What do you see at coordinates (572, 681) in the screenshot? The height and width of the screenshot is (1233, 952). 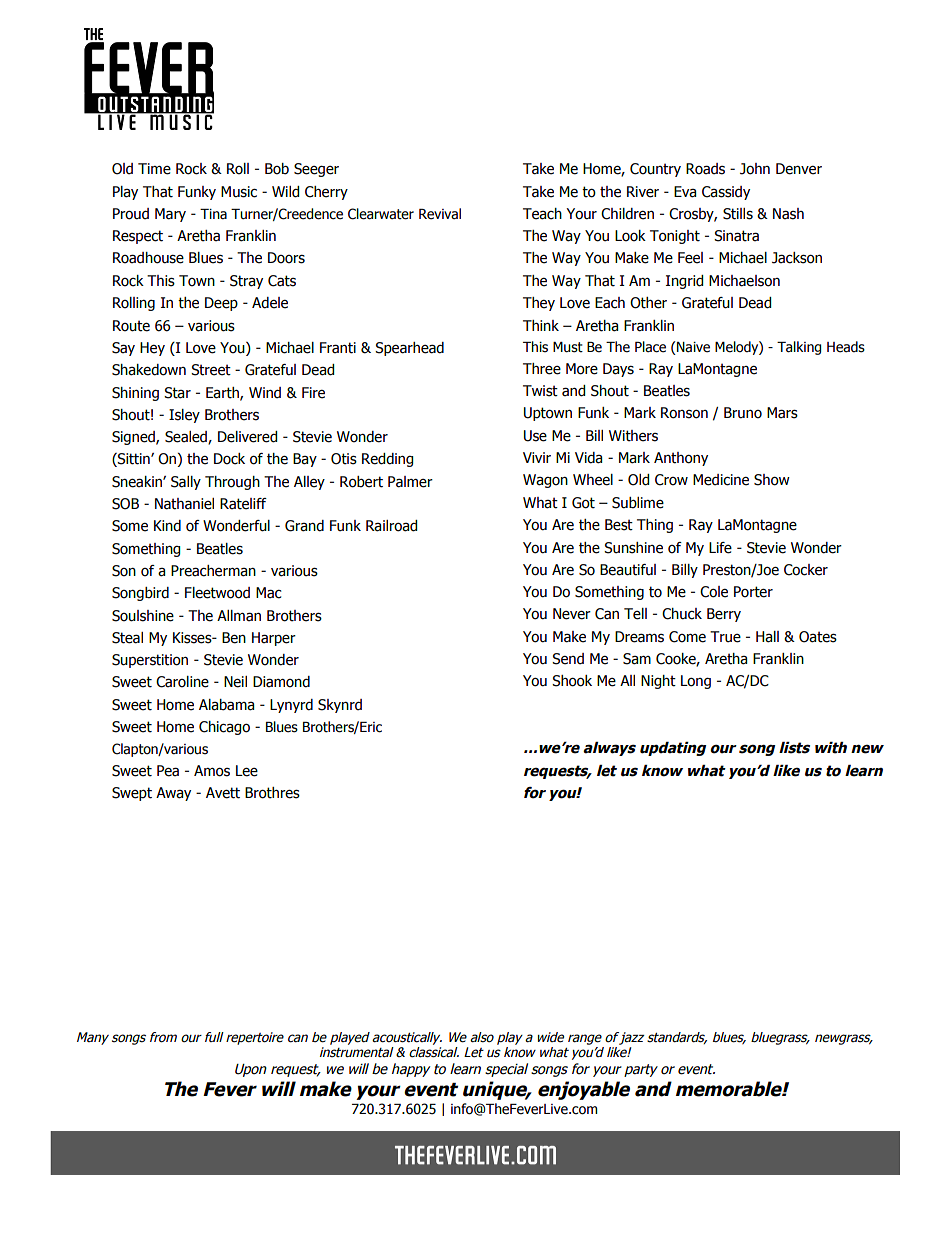 I see `Shook` at bounding box center [572, 681].
